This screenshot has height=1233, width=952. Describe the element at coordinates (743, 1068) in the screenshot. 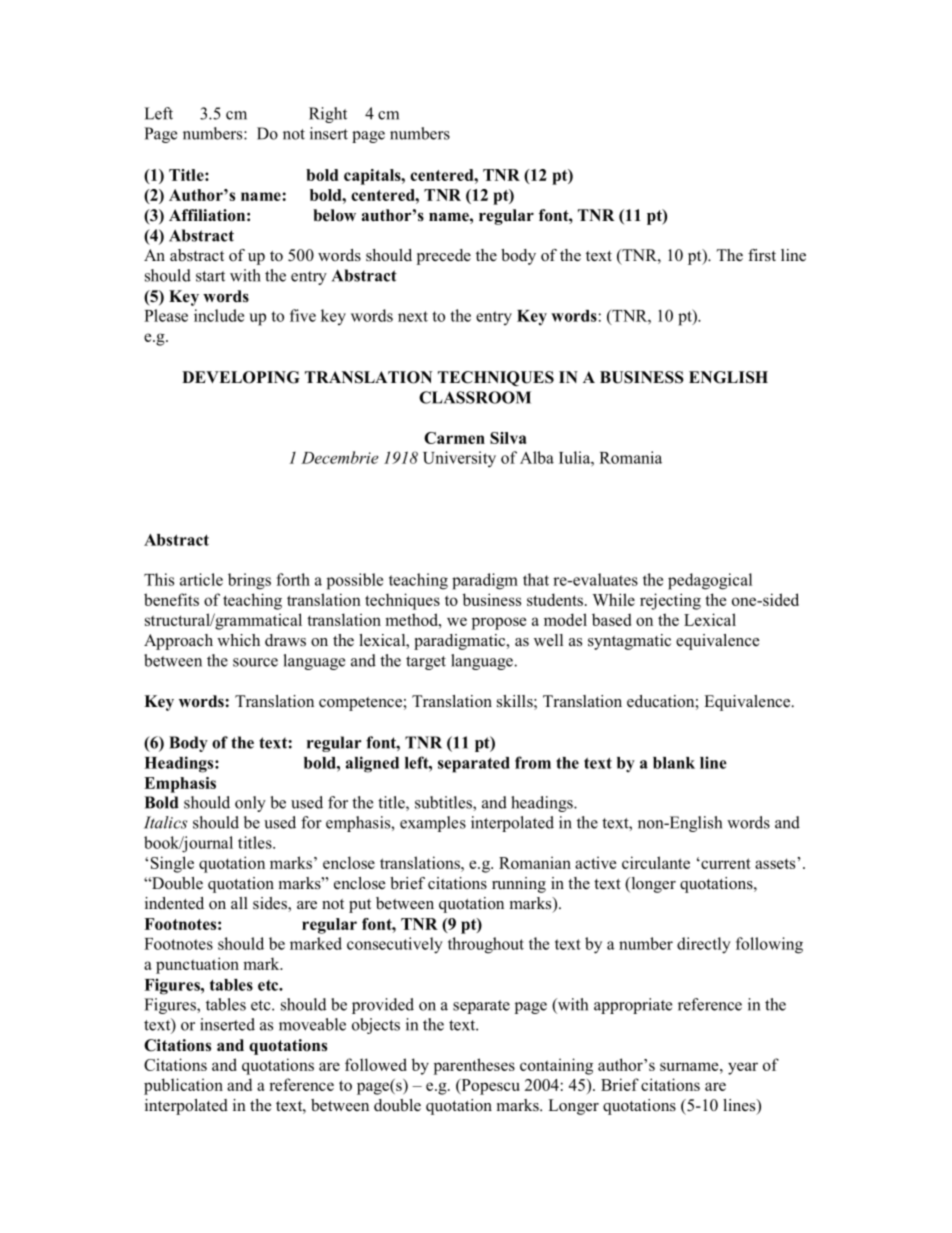

I see `year` at that location.
